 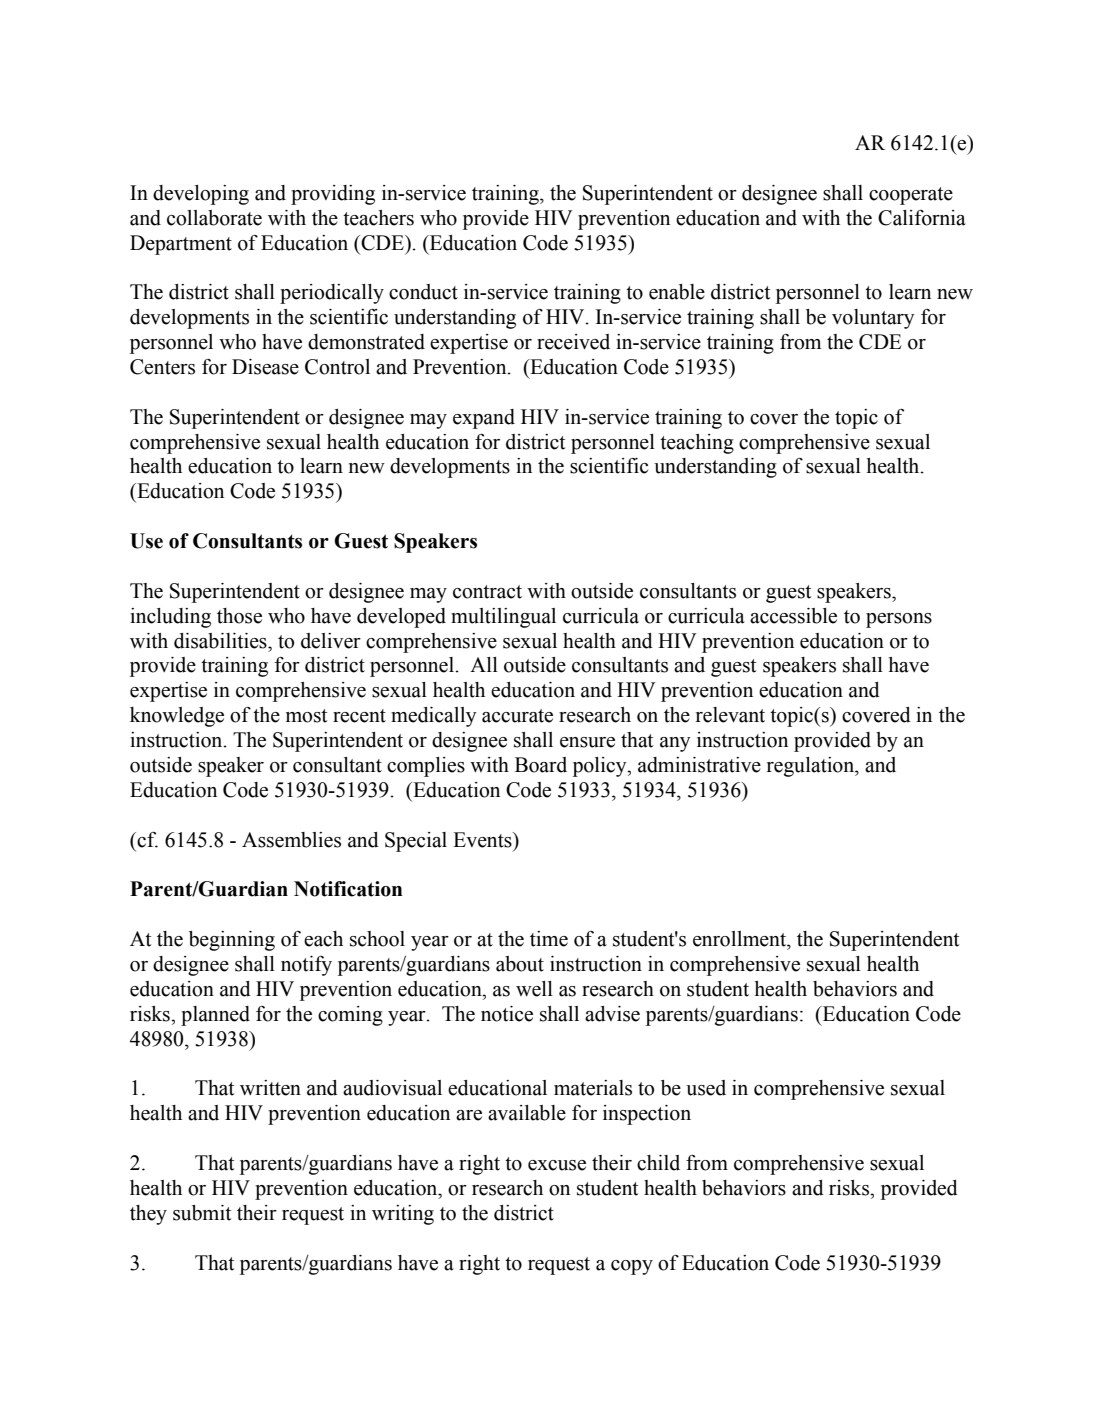 I want to click on accessible, so click(x=793, y=616).
